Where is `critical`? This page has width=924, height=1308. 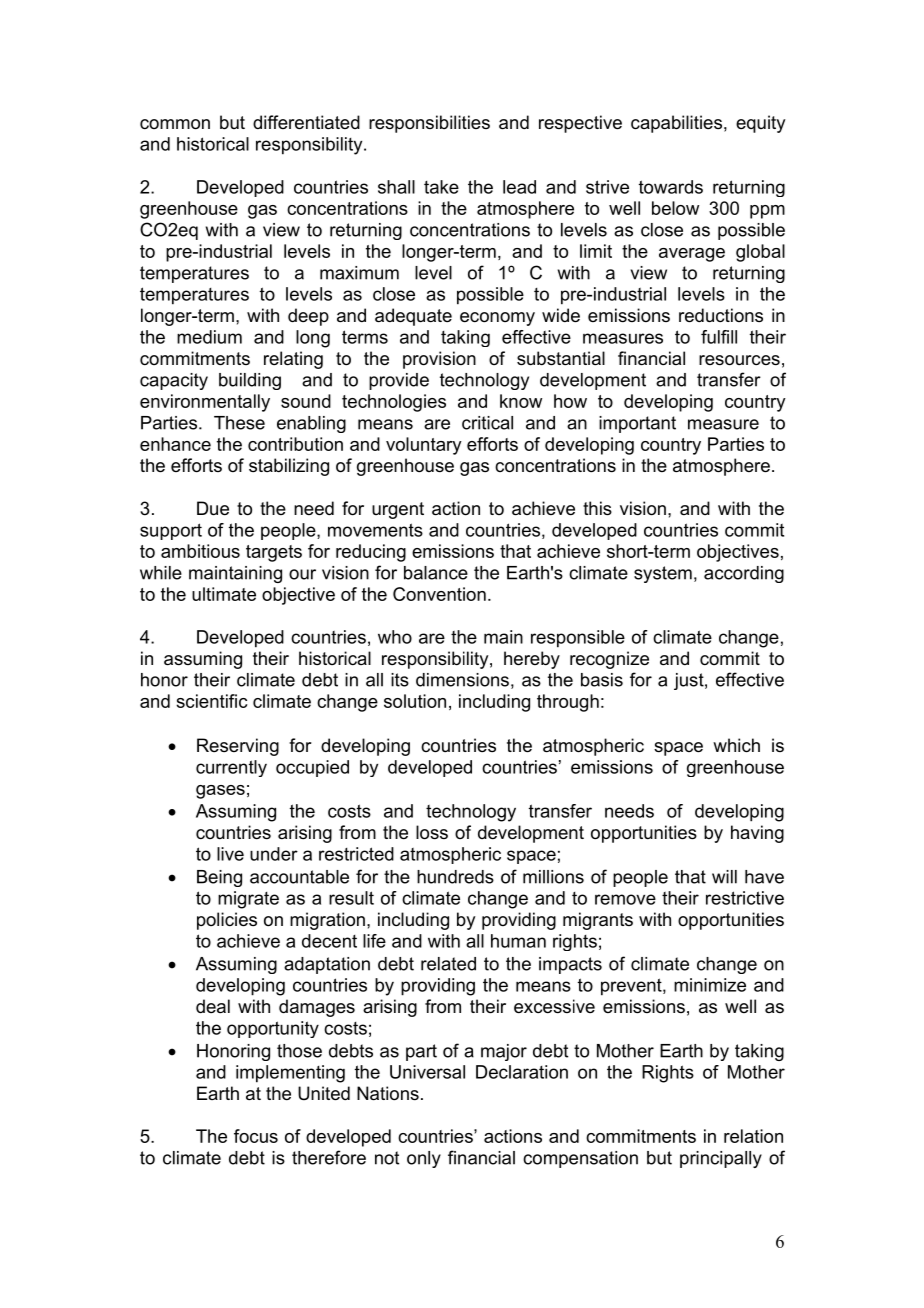
critical is located at coordinates (487, 423).
